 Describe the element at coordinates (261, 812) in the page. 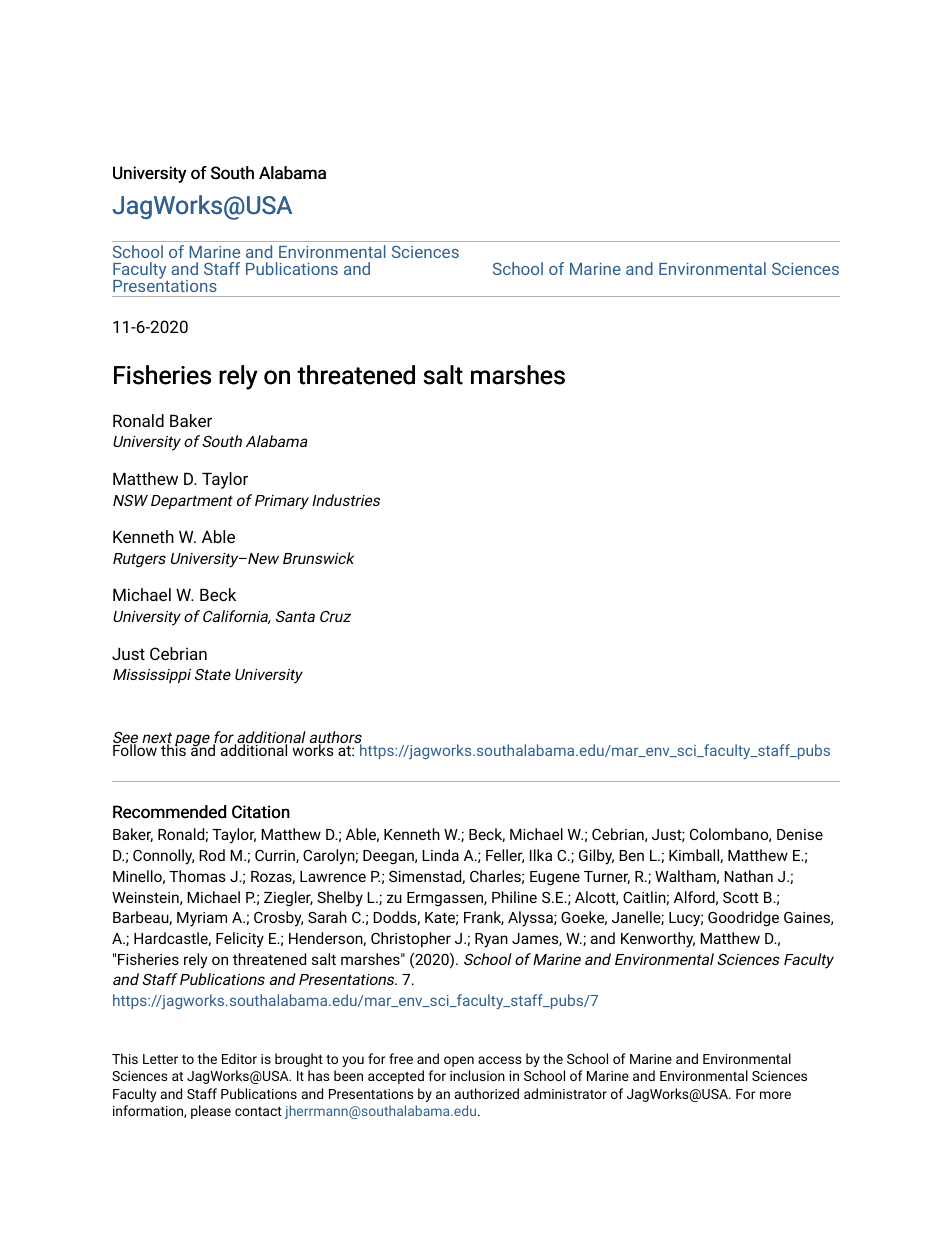

I see `Citation` at that location.
